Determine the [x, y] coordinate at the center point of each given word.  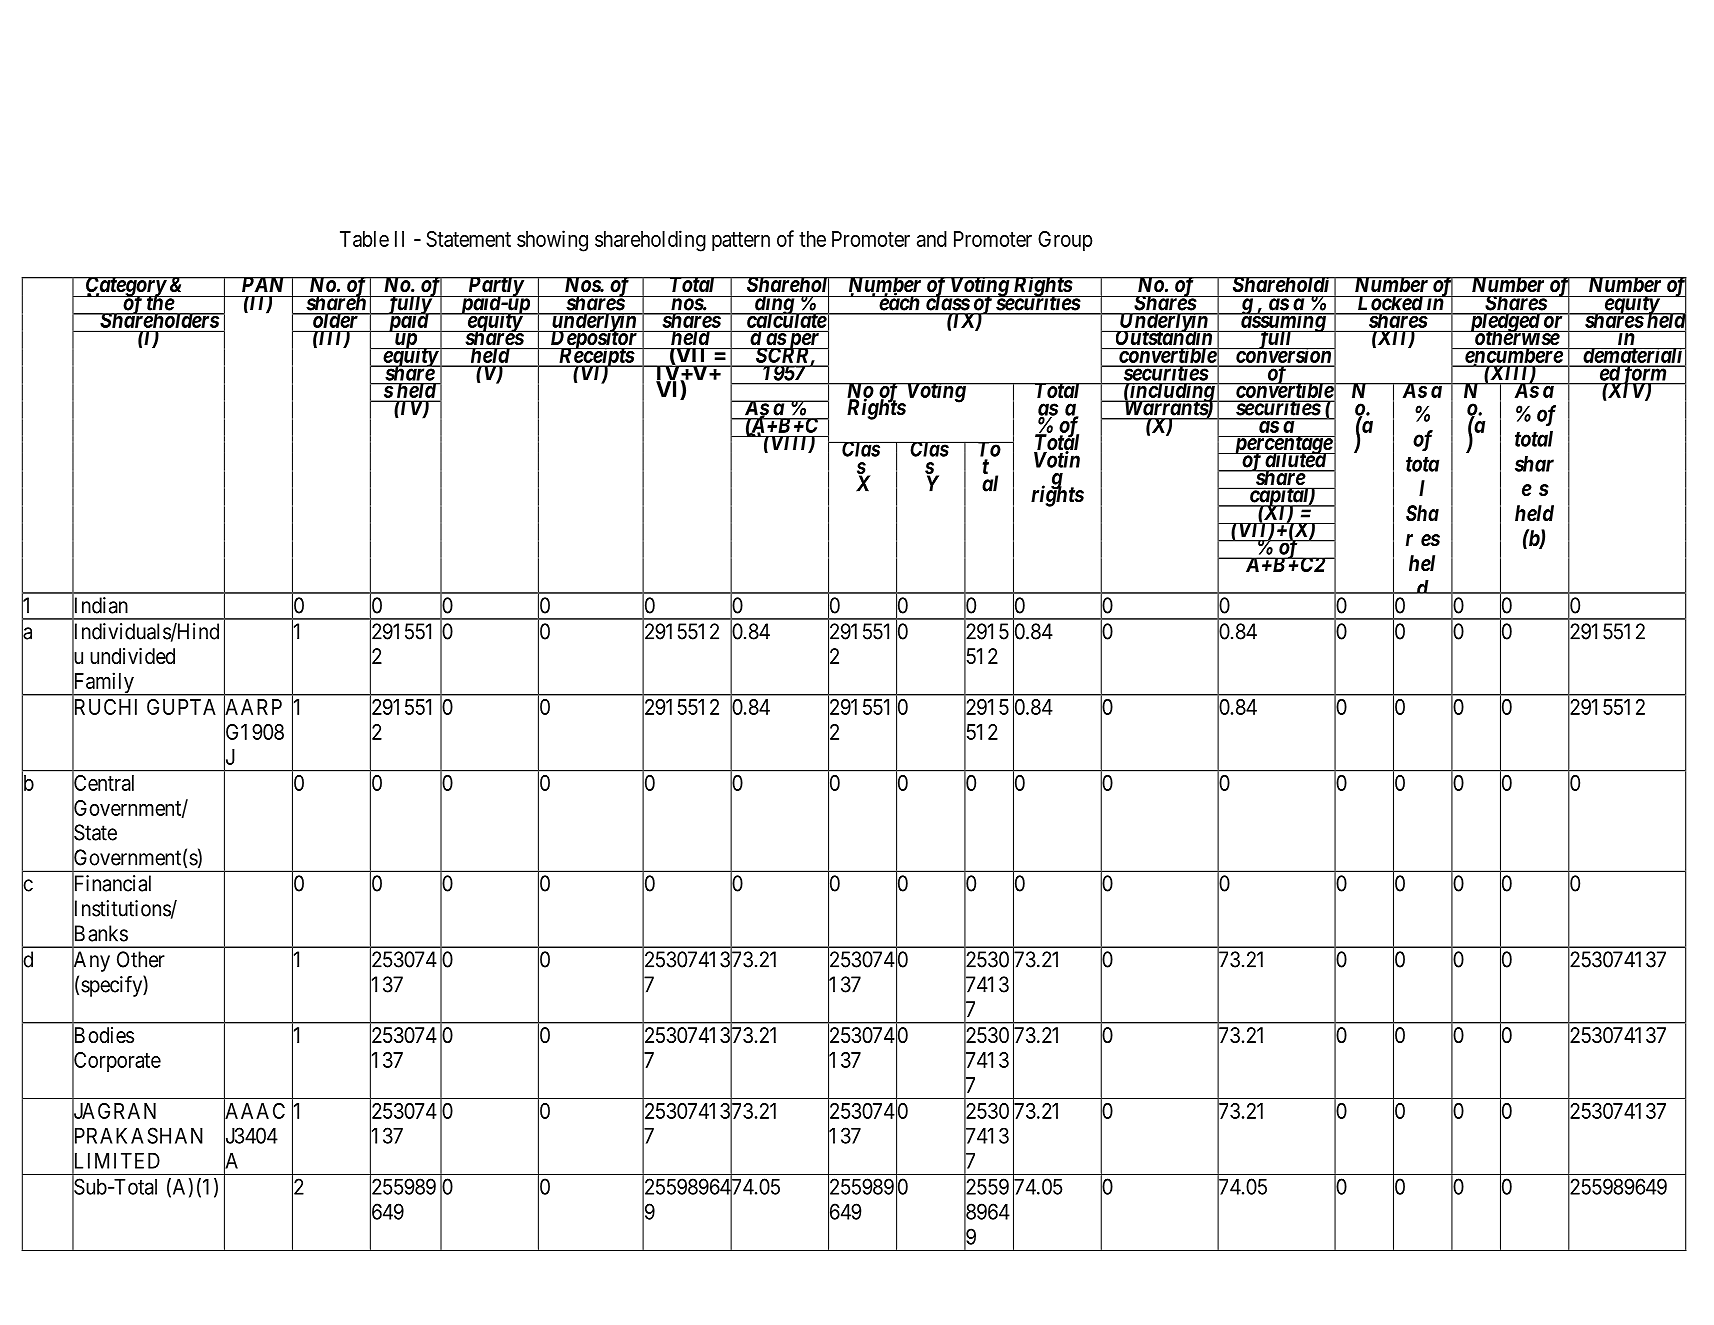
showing [552, 241]
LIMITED [116, 1161]
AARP [253, 707]
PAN [263, 284]
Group [1065, 241]
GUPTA [181, 707]
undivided [132, 656]
